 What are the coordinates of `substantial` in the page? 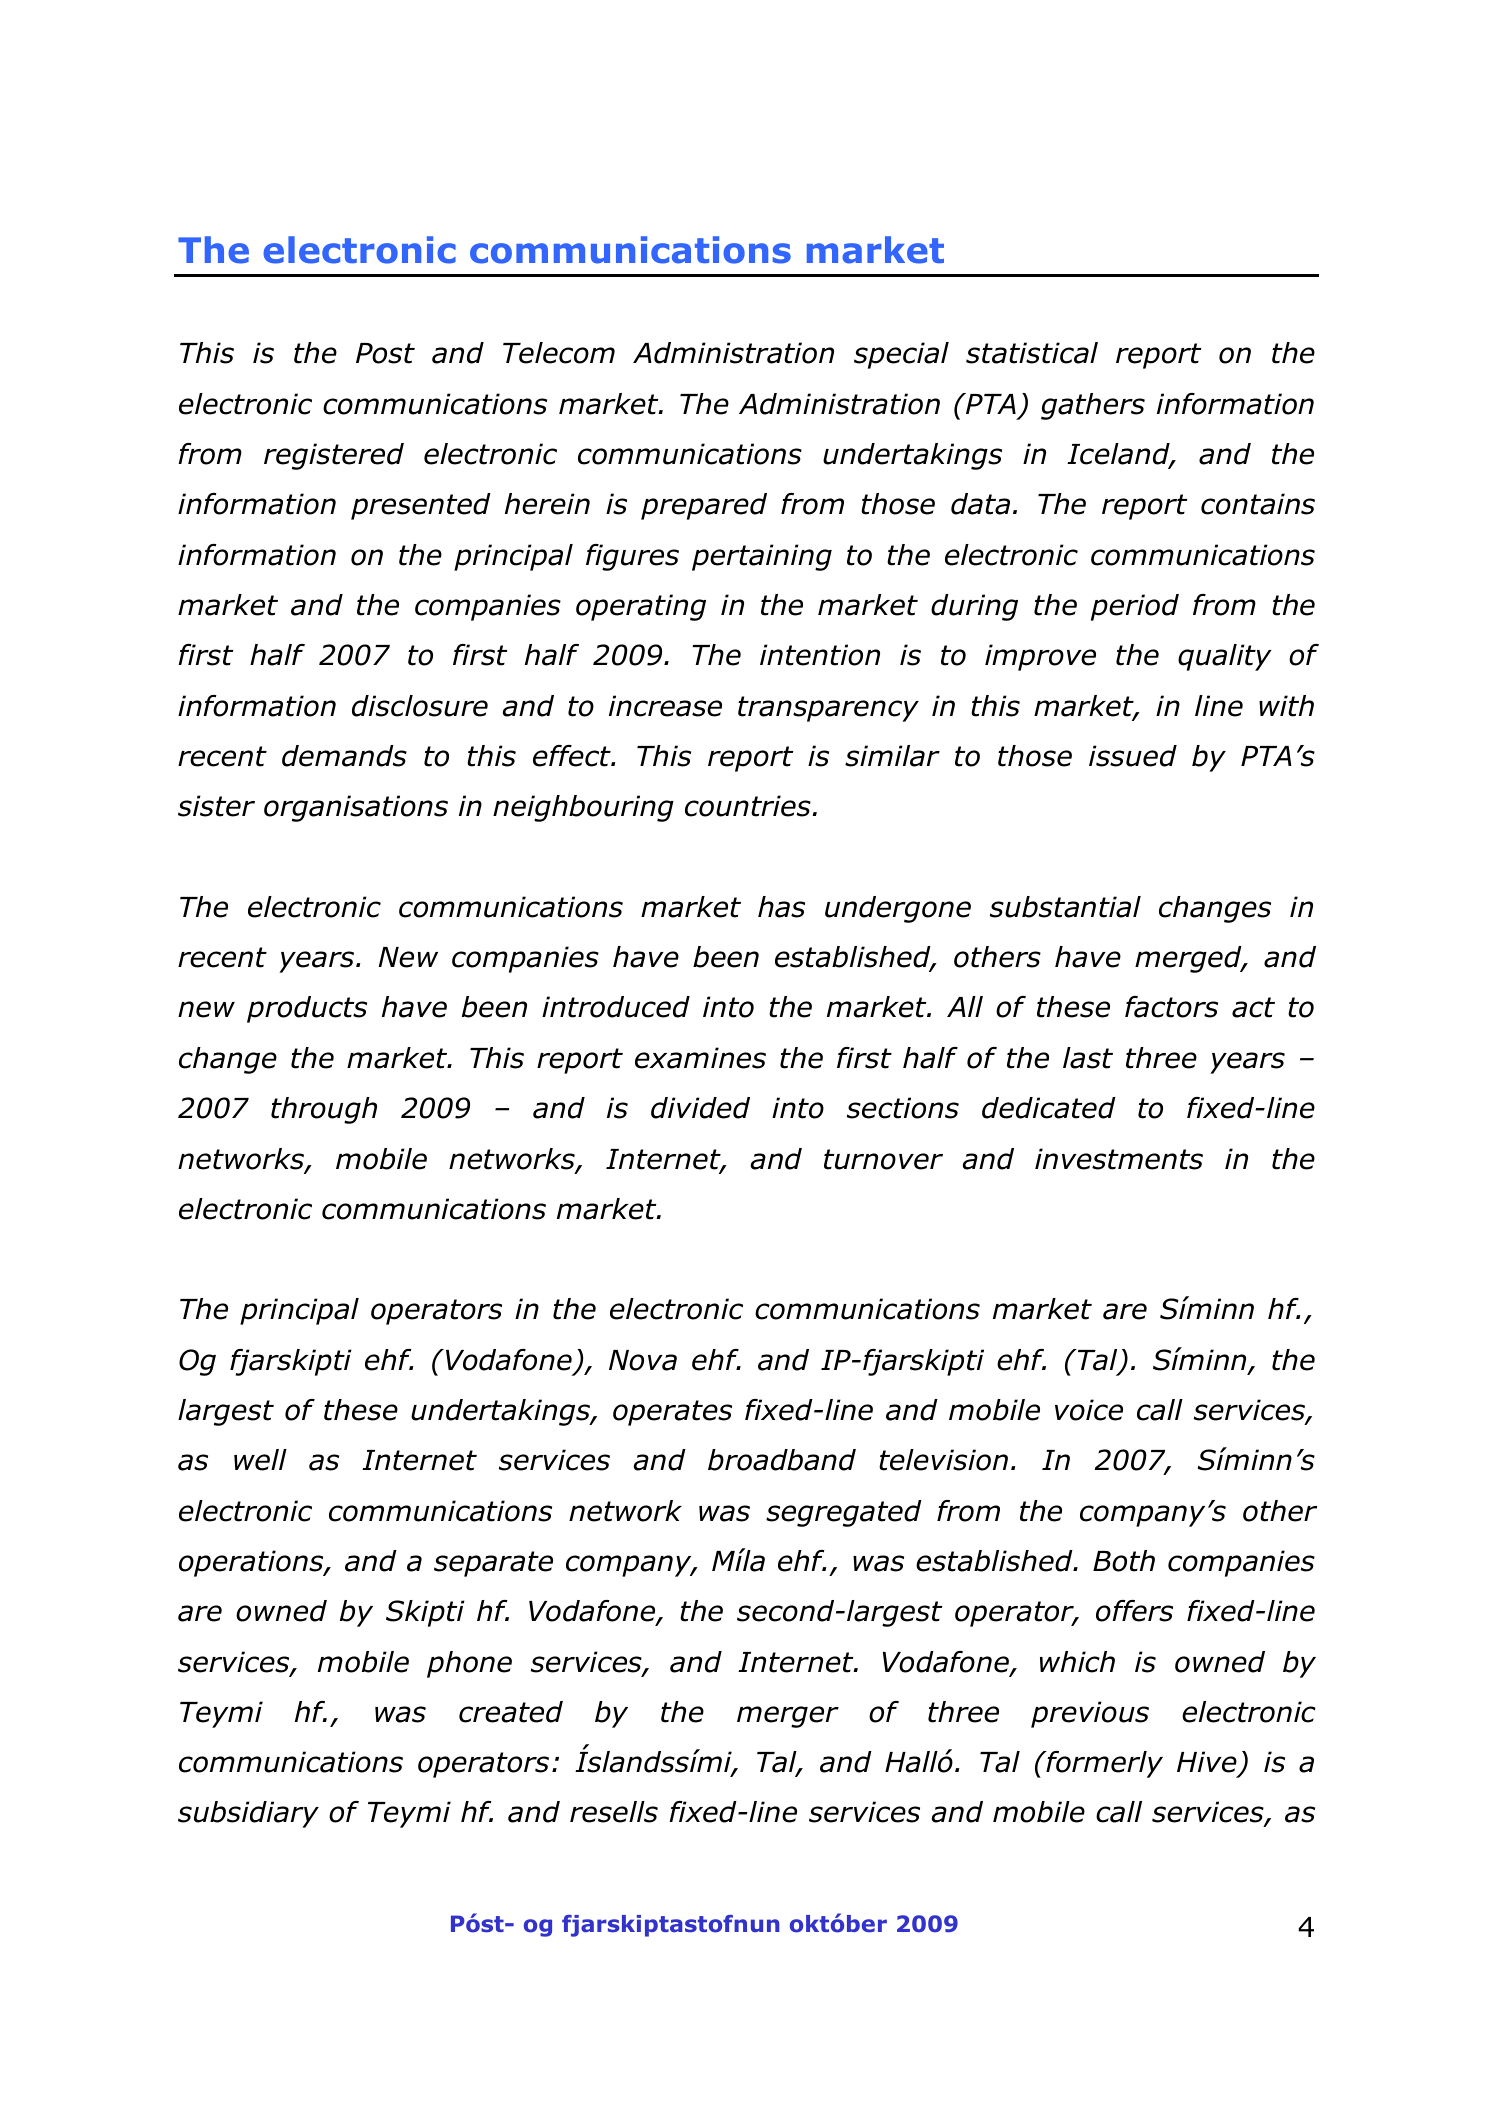 It's located at (1065, 907).
